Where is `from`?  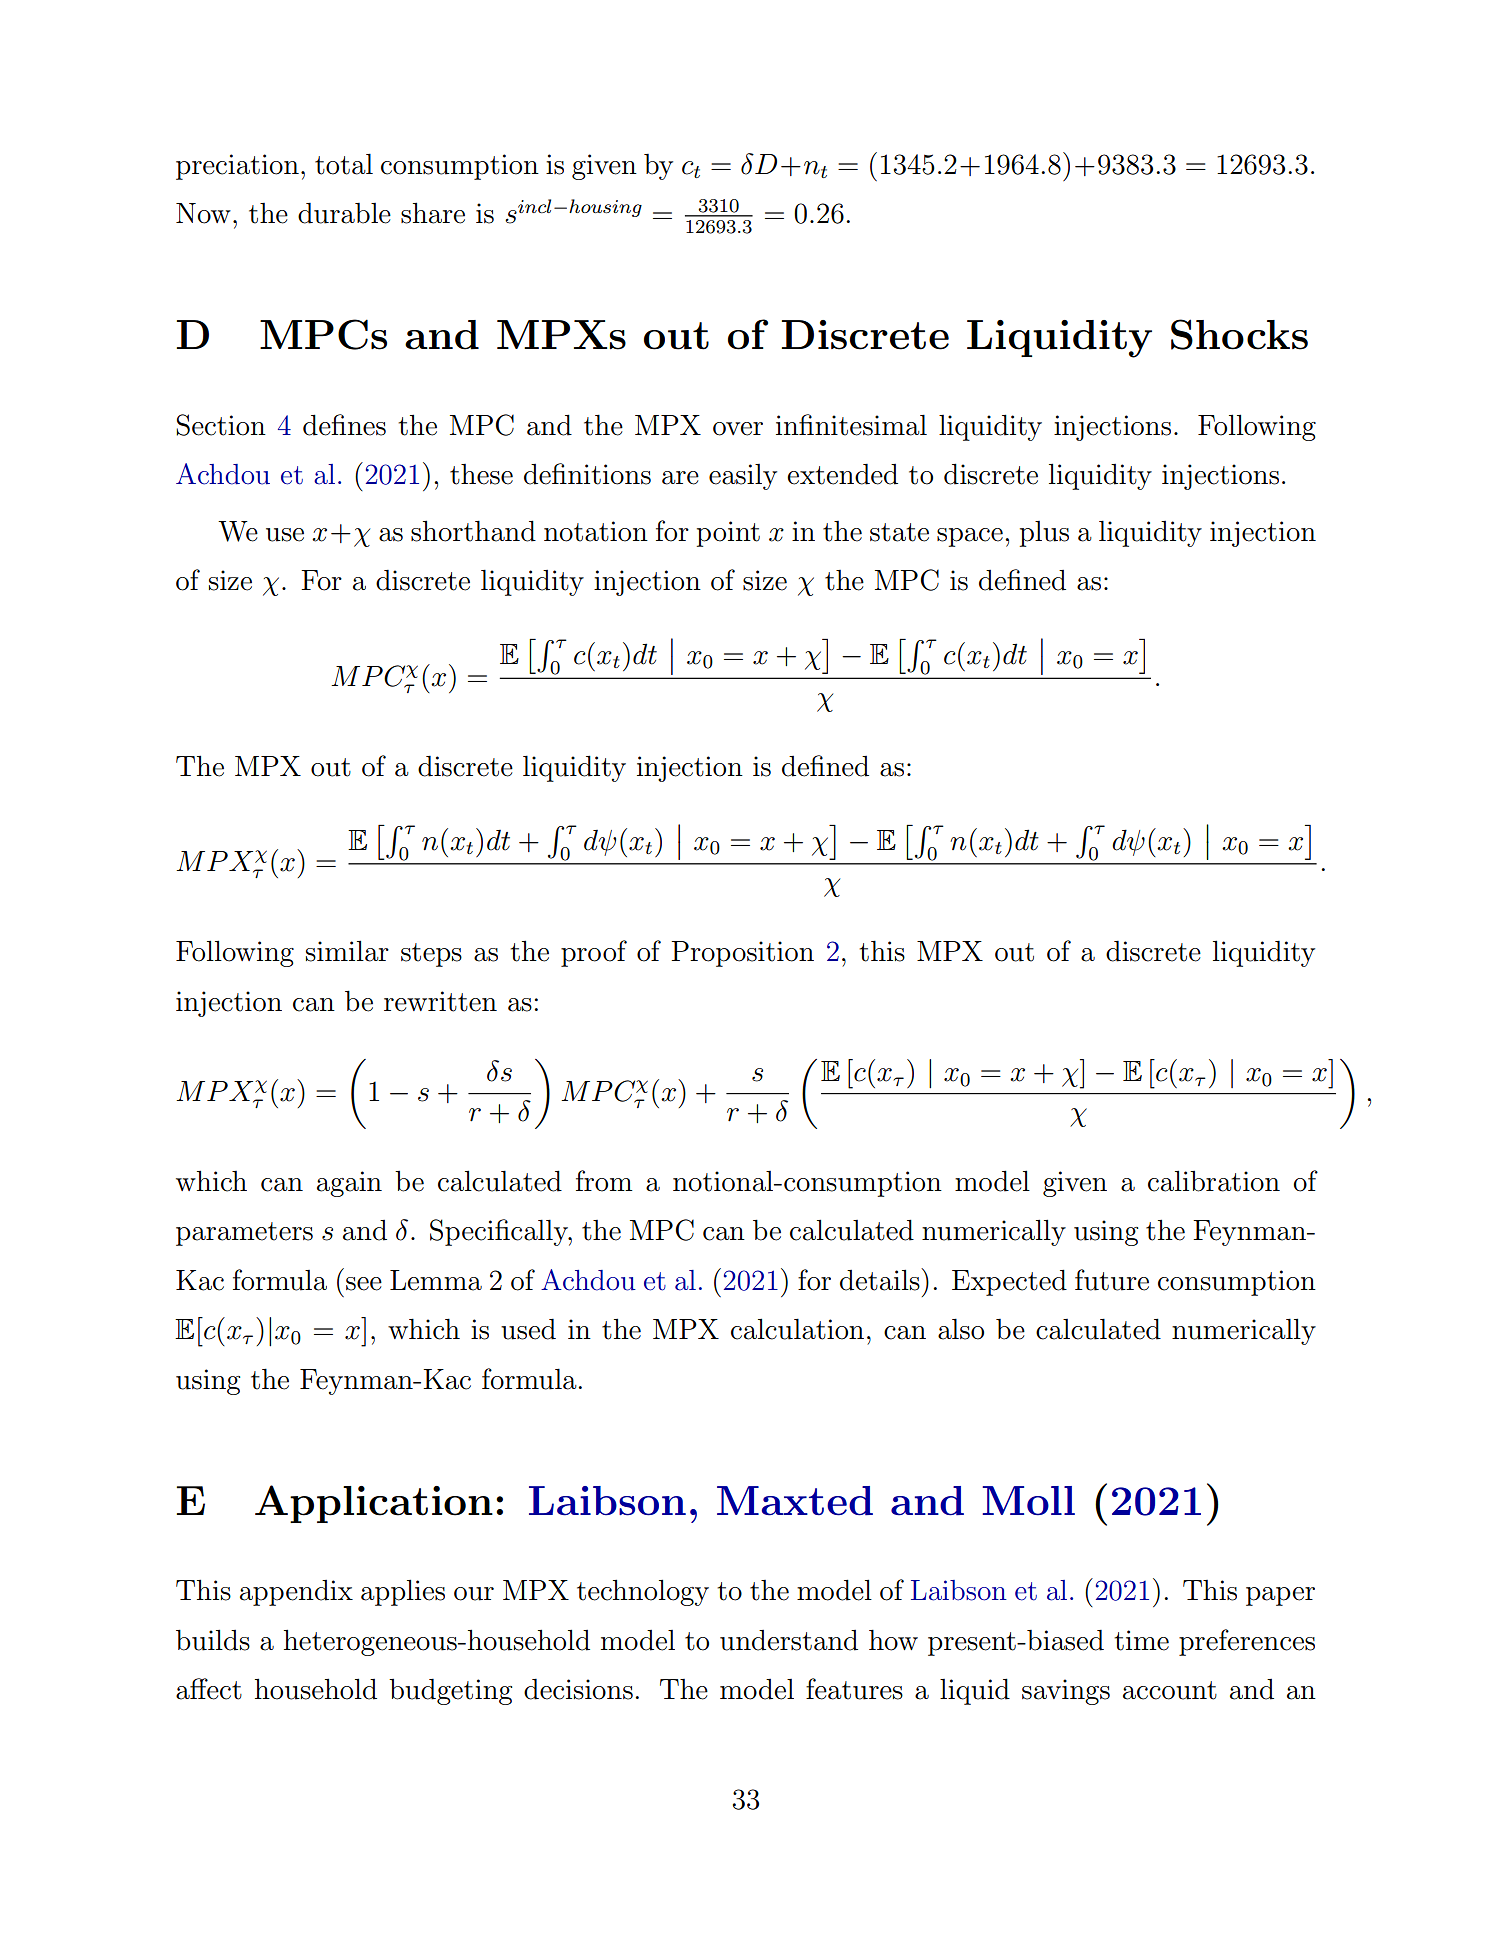 from is located at coordinates (604, 1181).
